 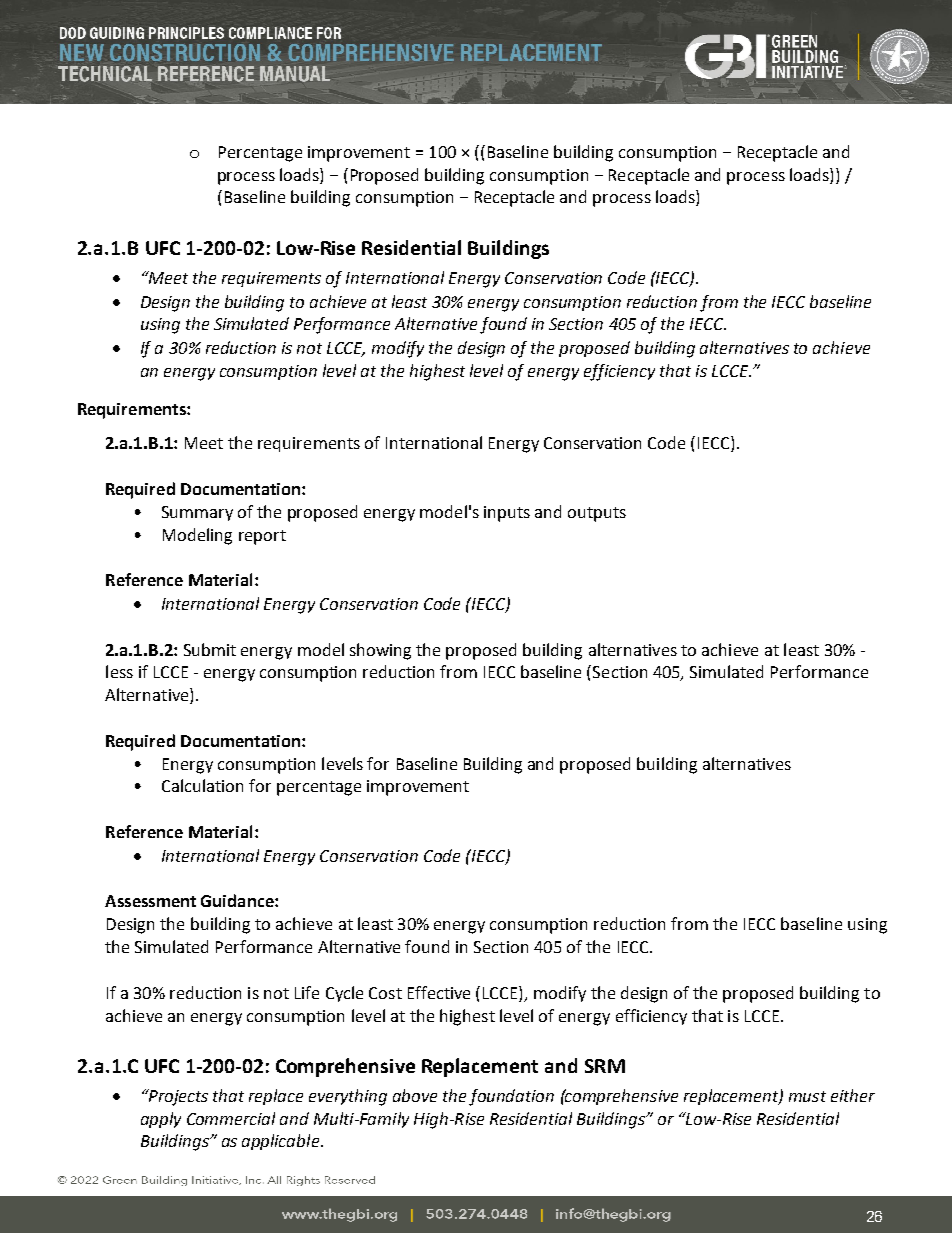 What do you see at coordinates (439, 992) in the screenshot?
I see `Effective` at bounding box center [439, 992].
